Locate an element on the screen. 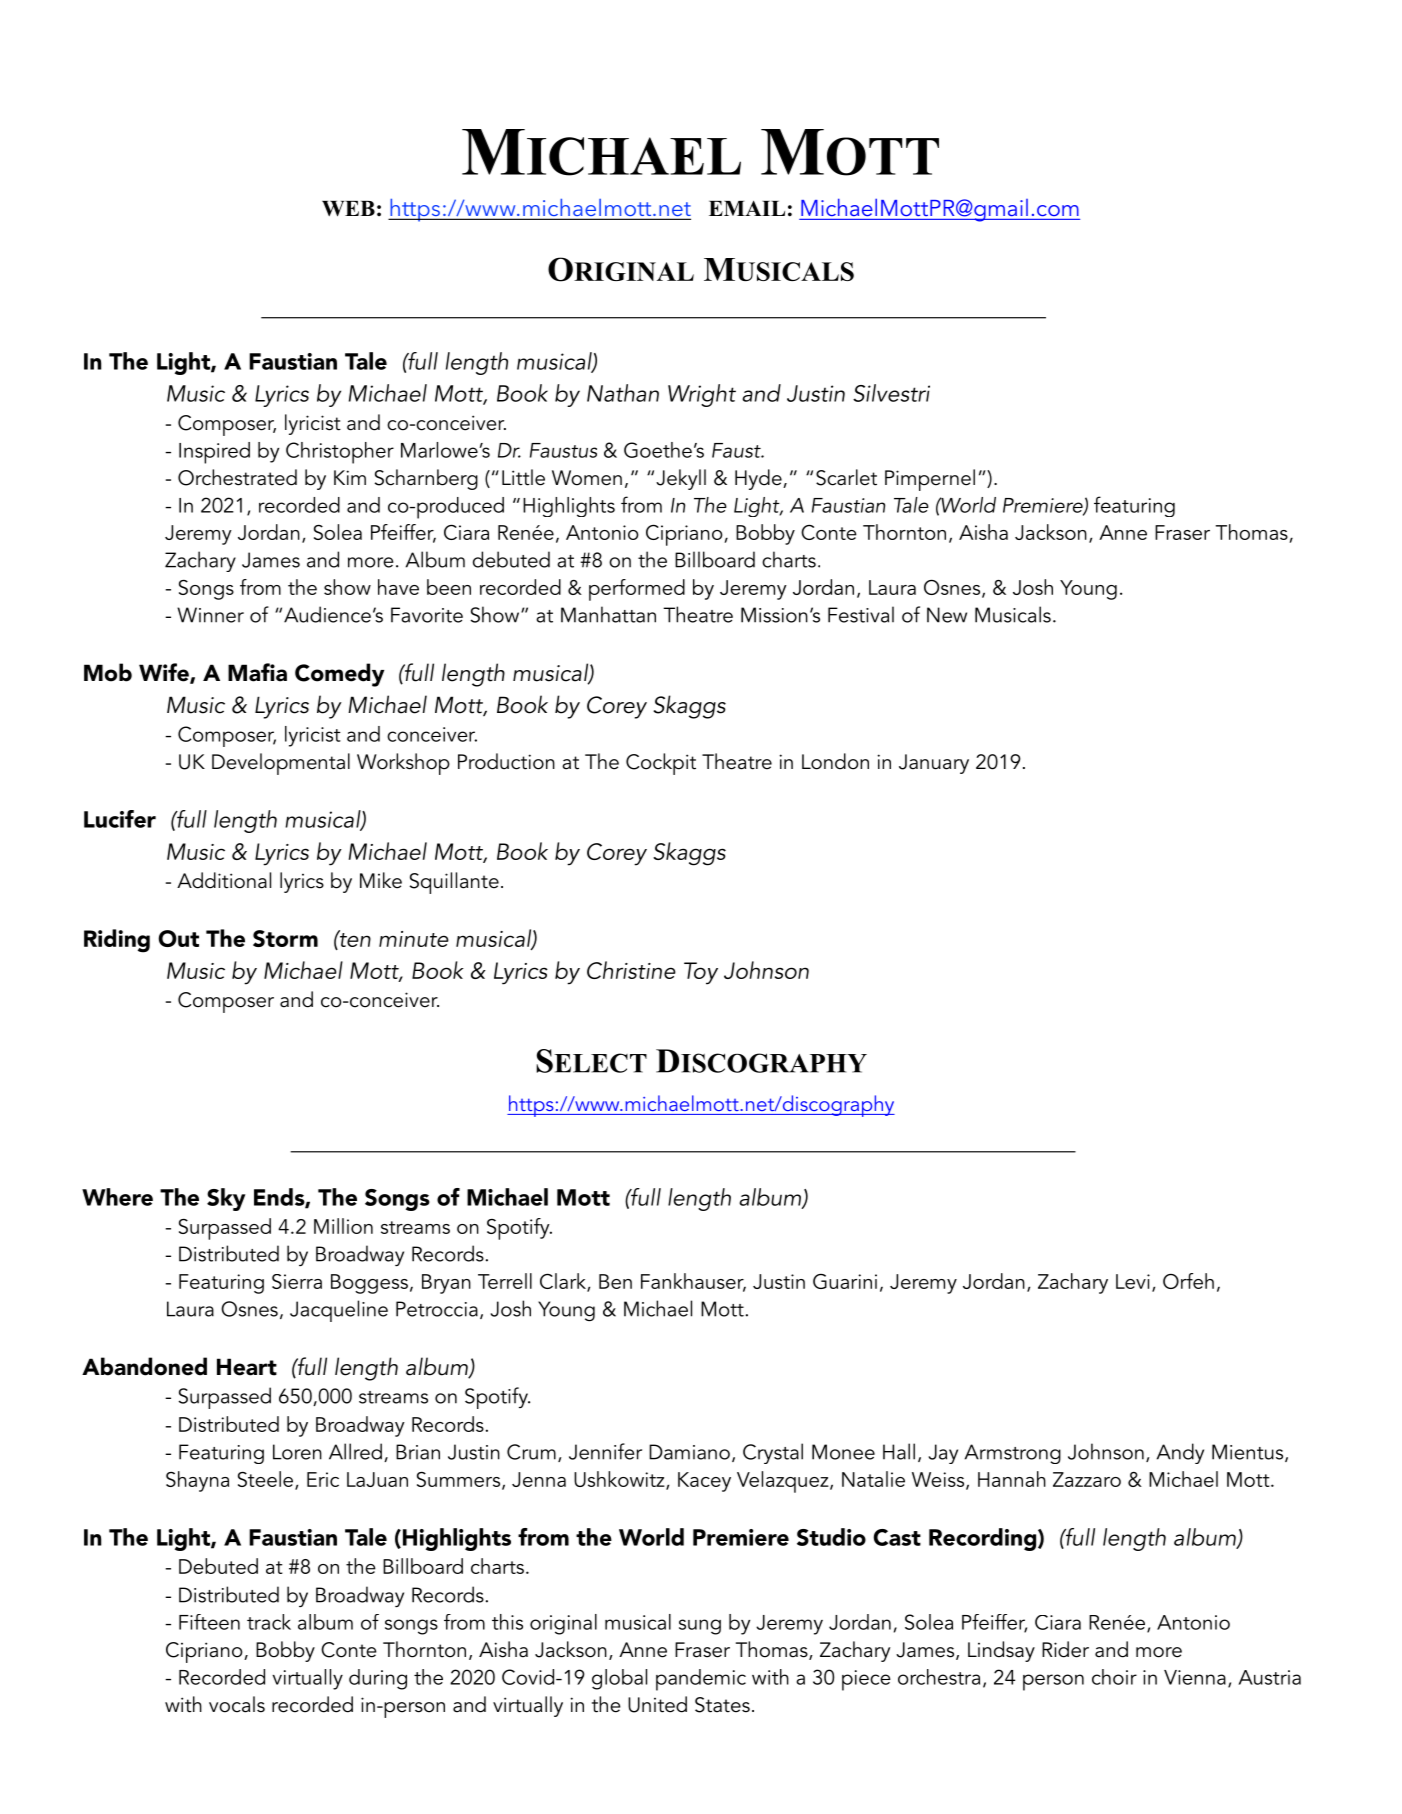 This screenshot has height=1814, width=1402. WEB is located at coordinates (348, 209).
